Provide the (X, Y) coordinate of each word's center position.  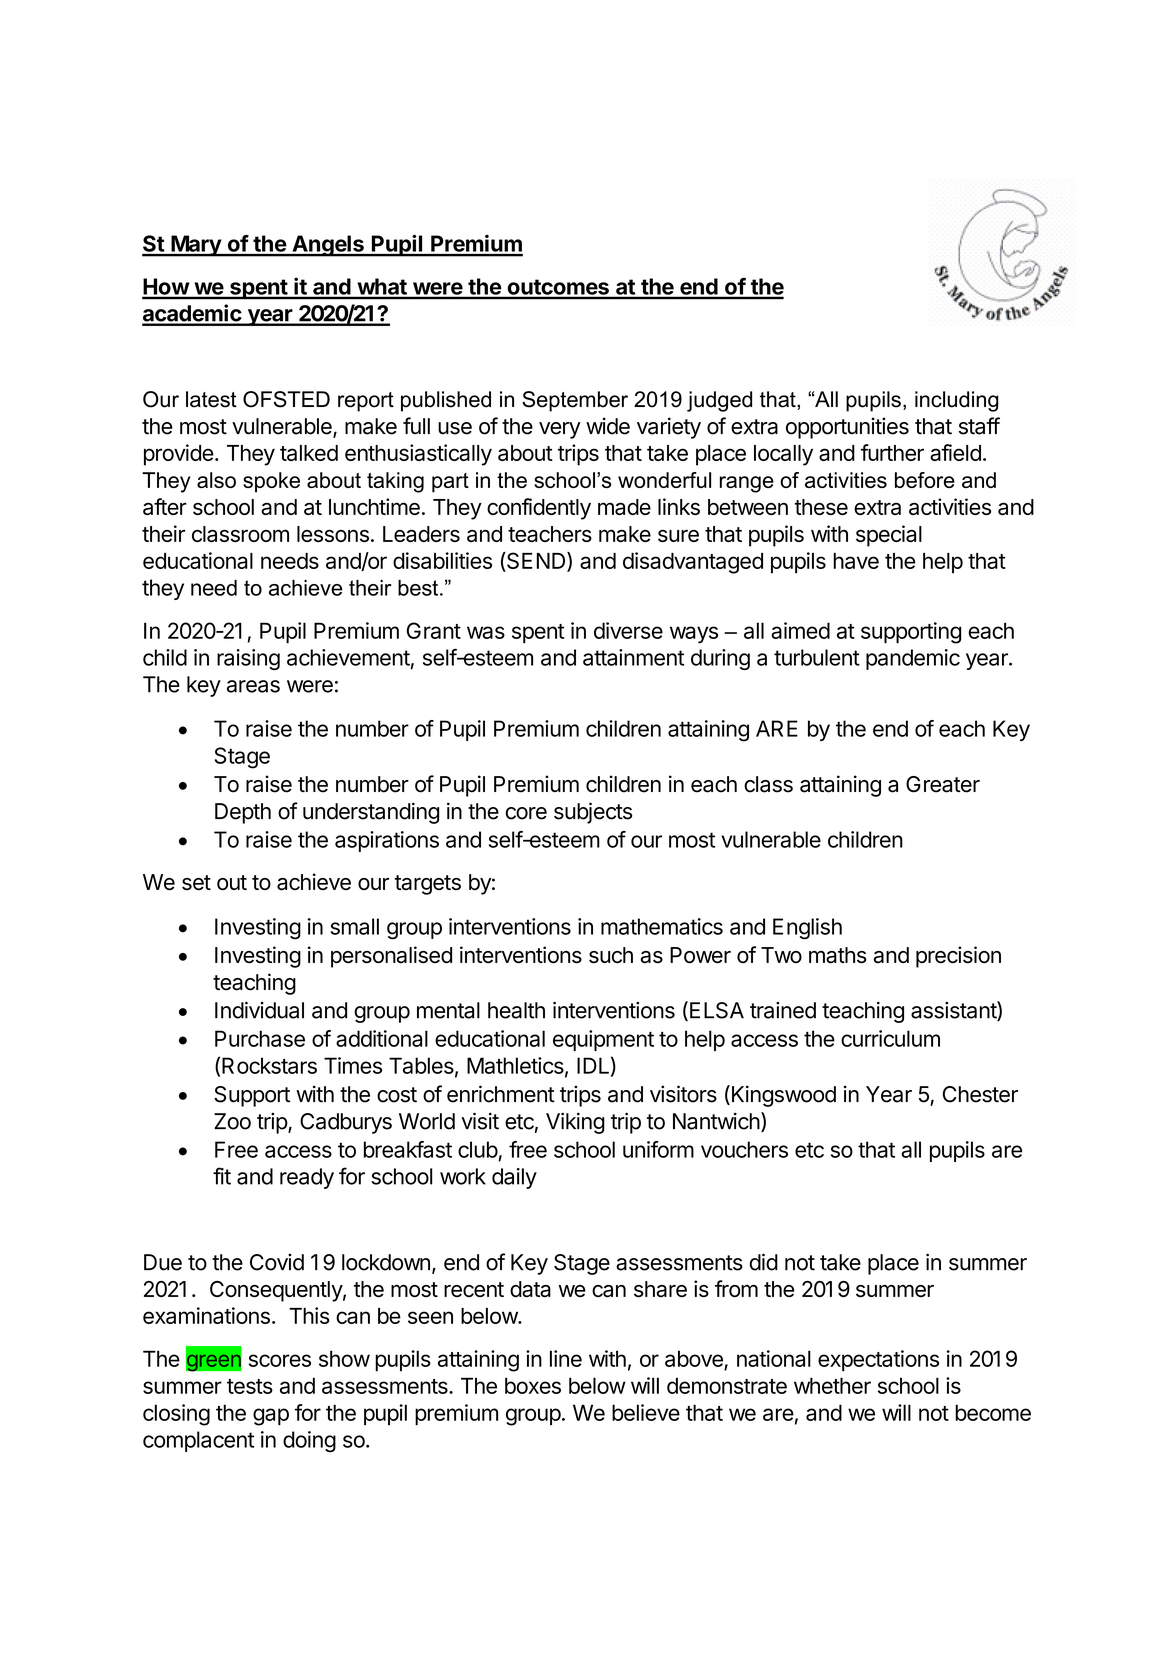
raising (248, 659)
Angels (328, 246)
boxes (533, 1385)
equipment (603, 1040)
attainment (633, 657)
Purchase (260, 1038)
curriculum (890, 1038)
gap (271, 1417)
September (575, 401)
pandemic (913, 659)
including (957, 401)
